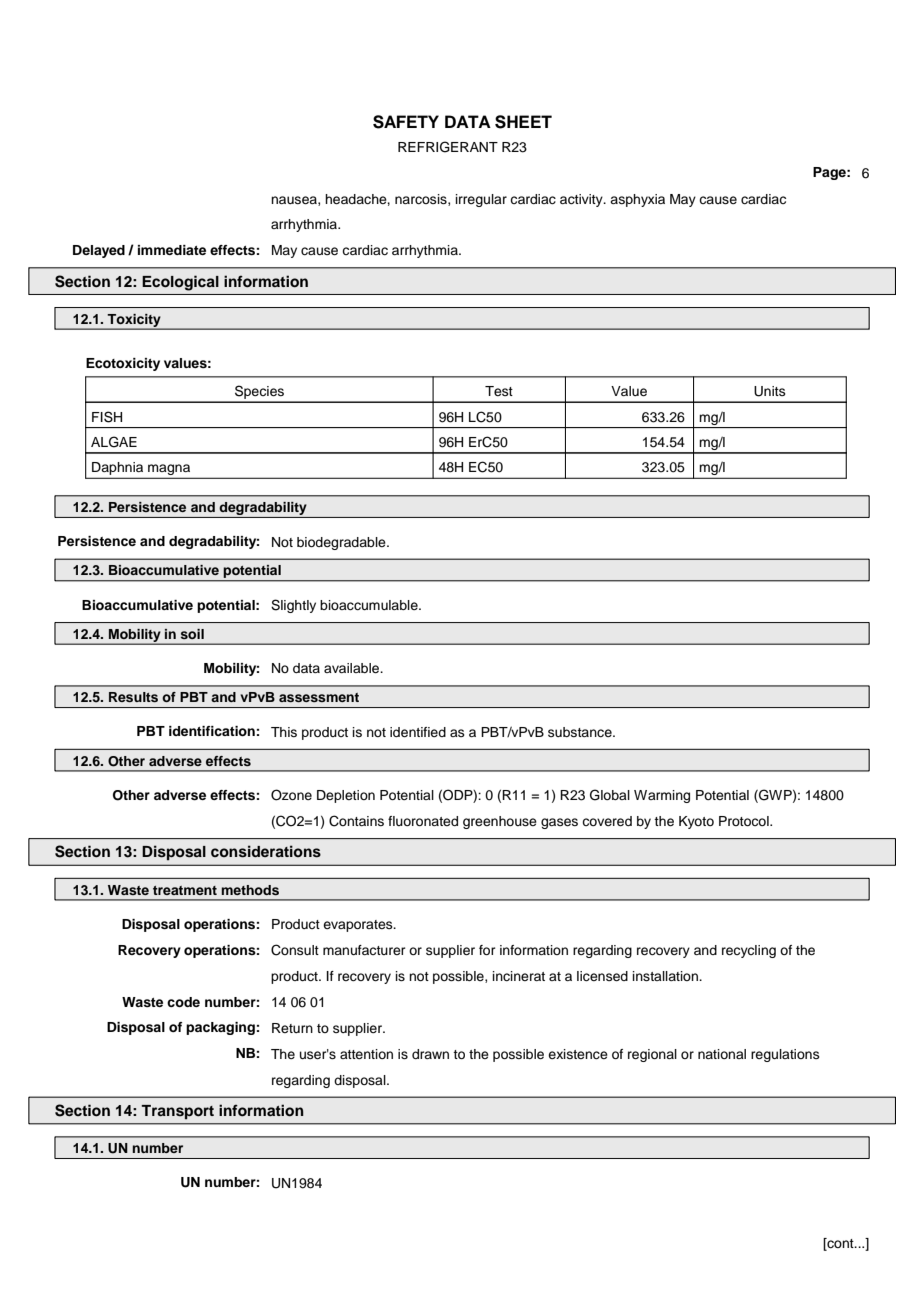 This image has height=1308, width=924. I want to click on soil, so click(192, 634).
